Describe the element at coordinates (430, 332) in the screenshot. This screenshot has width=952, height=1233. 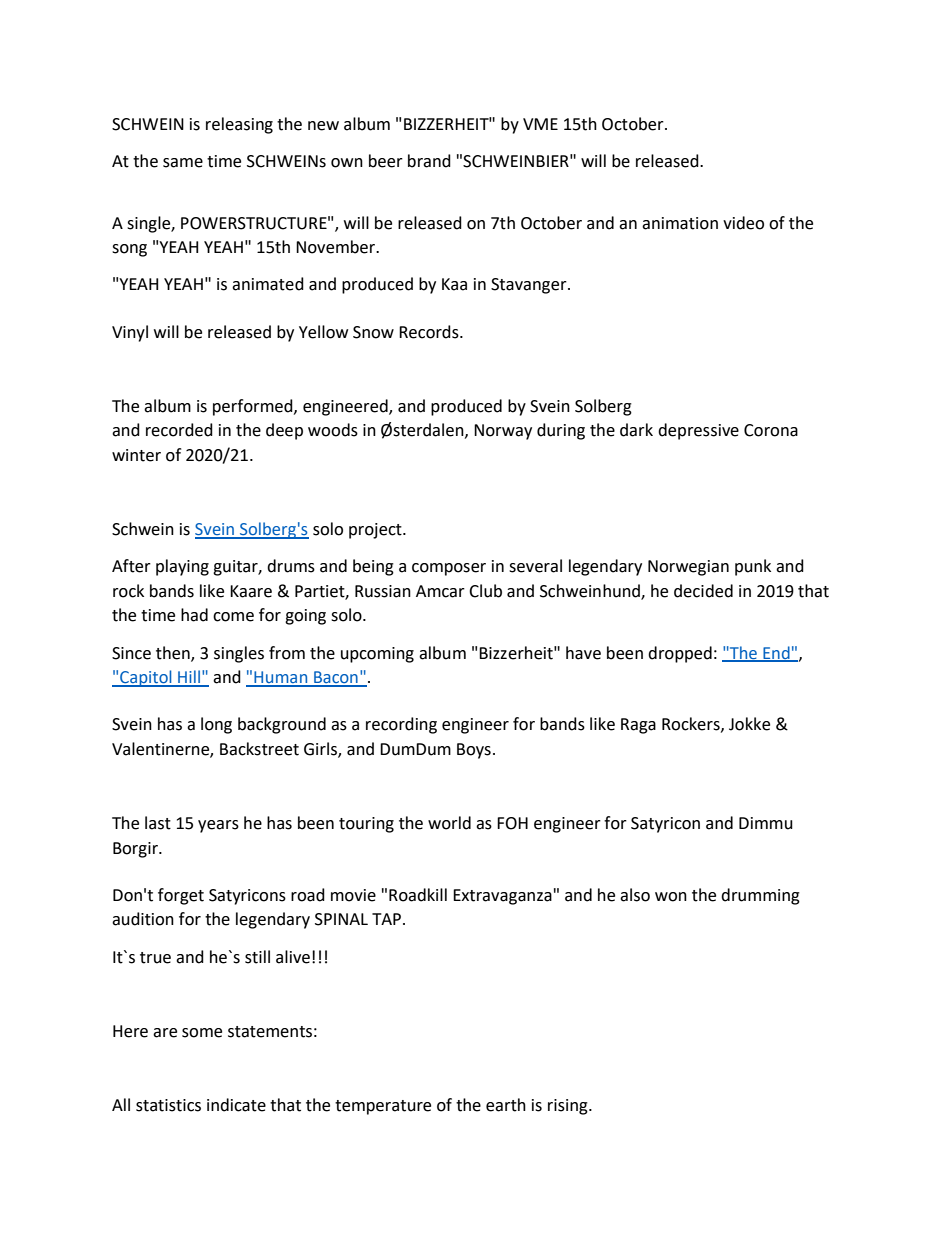
I see `Records` at that location.
